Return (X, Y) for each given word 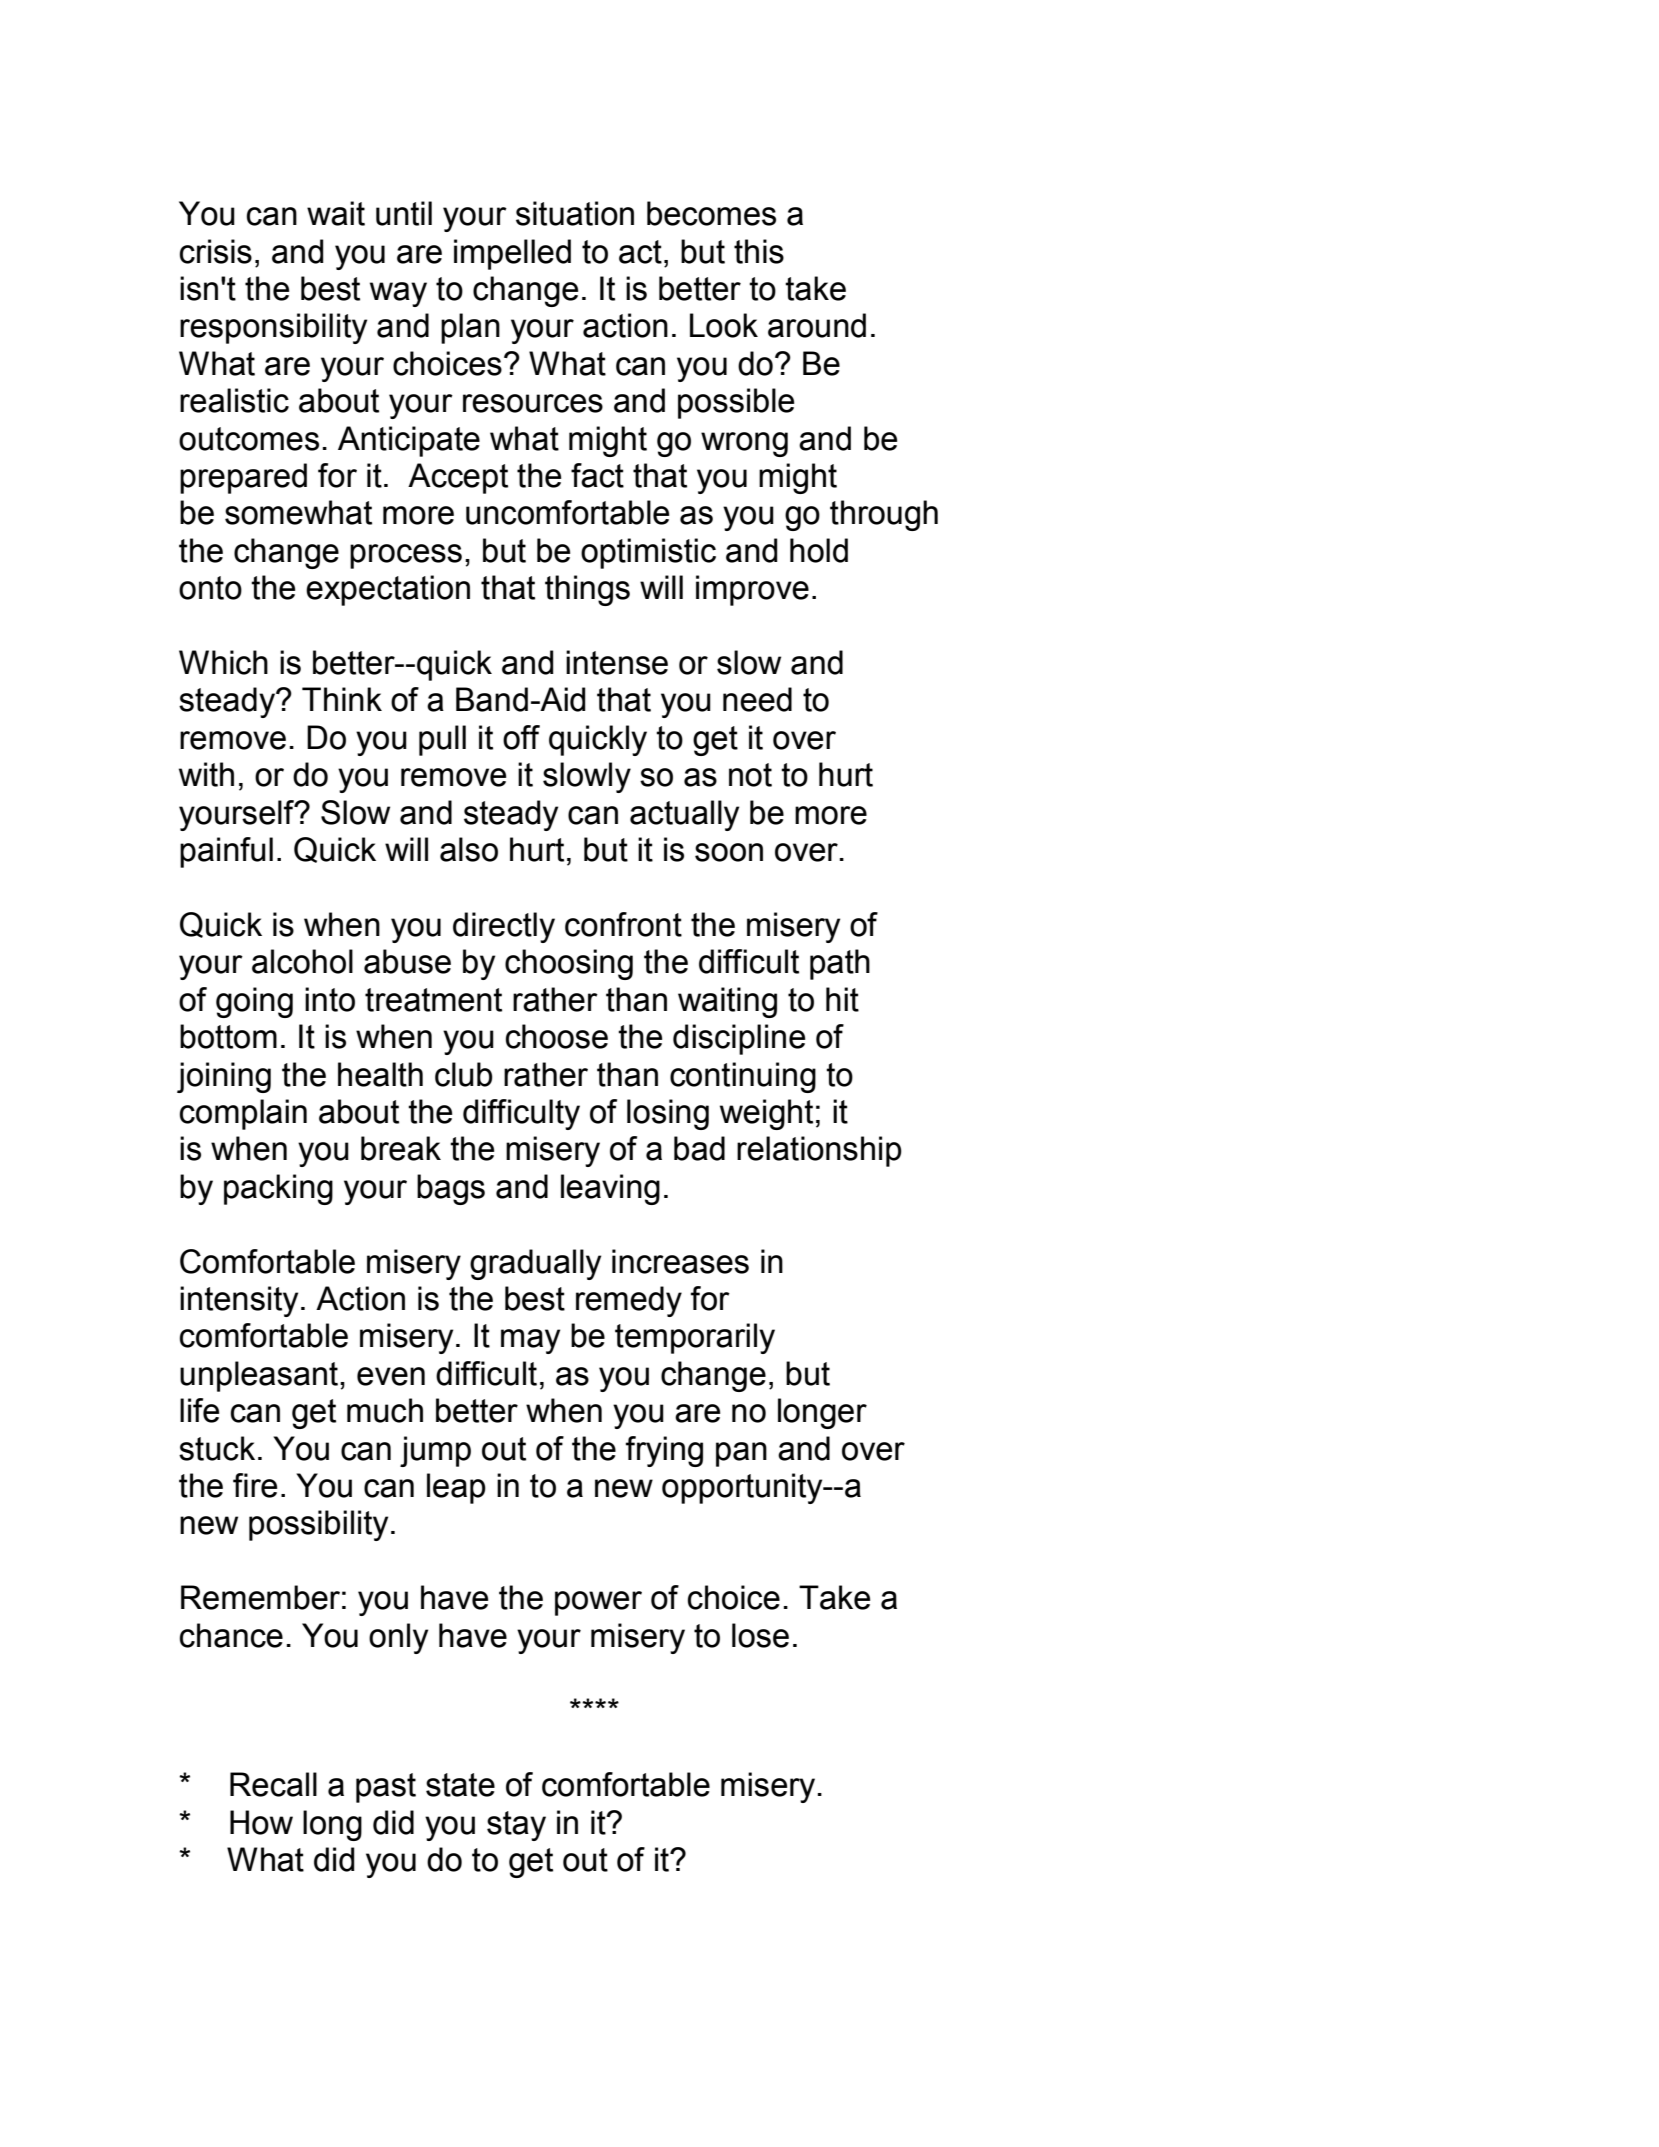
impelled (512, 254)
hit (842, 999)
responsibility (273, 328)
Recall (273, 1784)
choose (557, 1036)
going (254, 1002)
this (759, 251)
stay (516, 1826)
